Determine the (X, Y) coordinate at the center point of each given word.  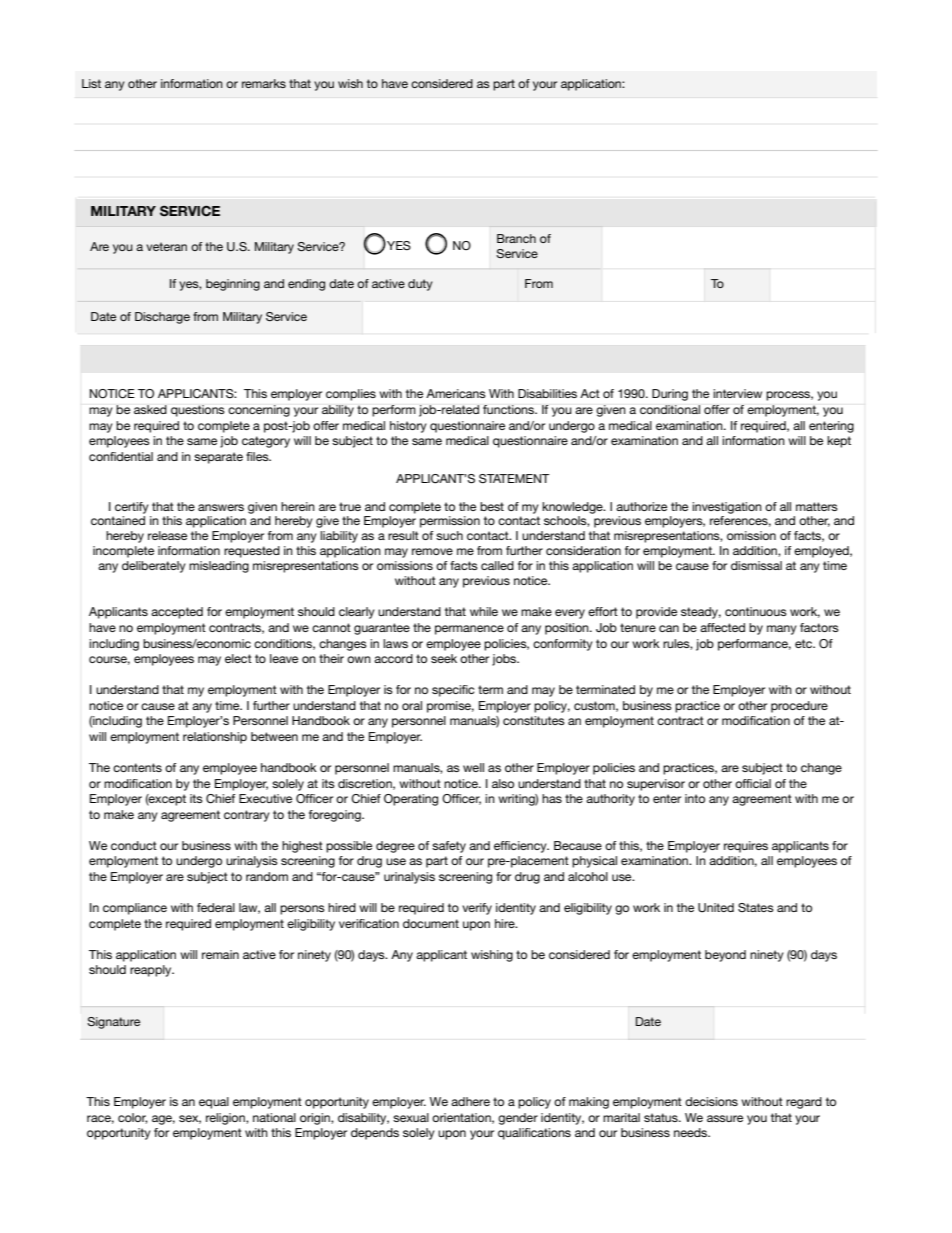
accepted (177, 613)
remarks (264, 83)
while (484, 611)
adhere (470, 1101)
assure (725, 1118)
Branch (516, 238)
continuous (756, 611)
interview (737, 393)
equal (214, 1103)
